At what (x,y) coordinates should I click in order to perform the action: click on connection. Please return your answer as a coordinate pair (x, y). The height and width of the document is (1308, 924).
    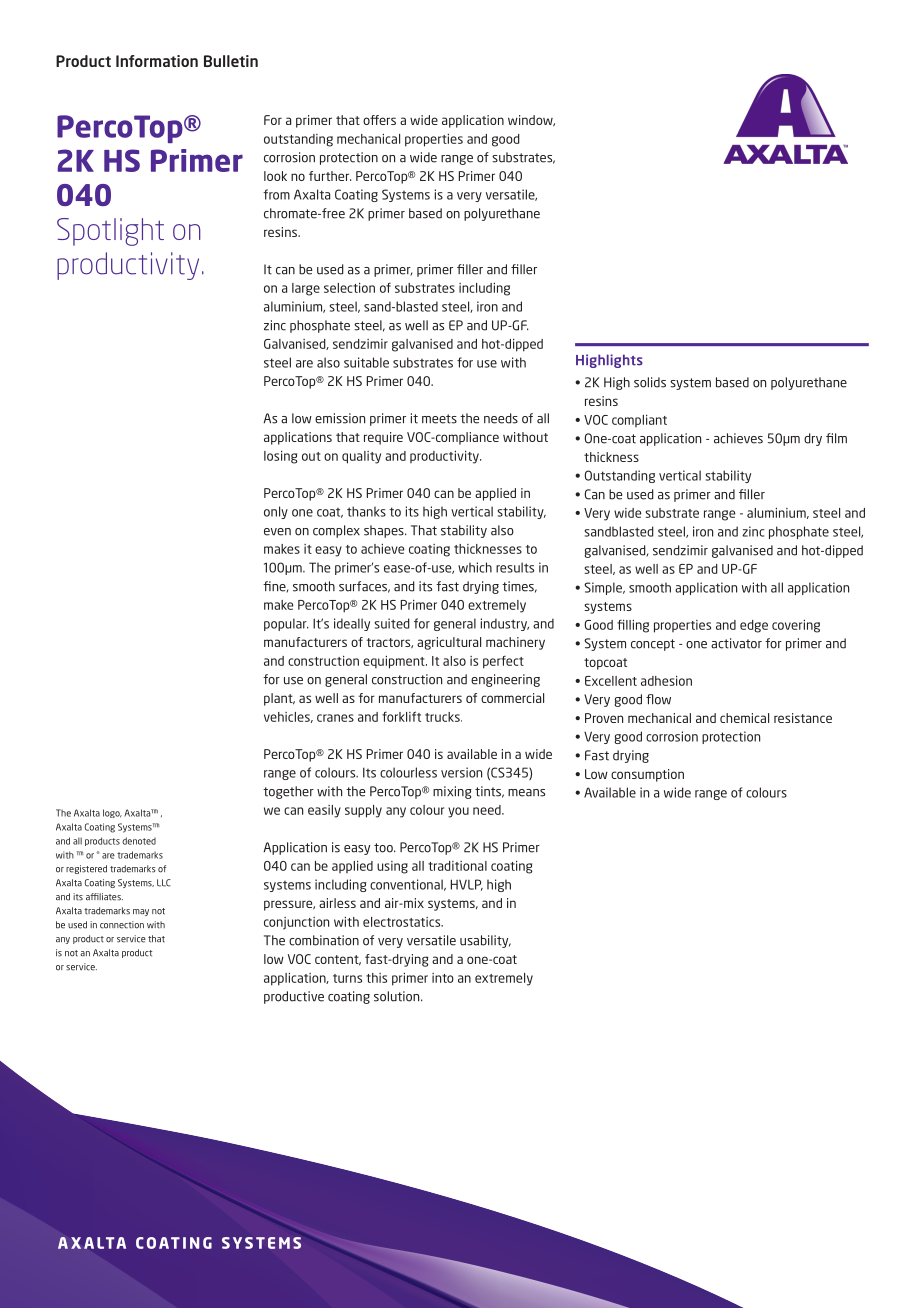
    Looking at the image, I should click on (122, 925).
